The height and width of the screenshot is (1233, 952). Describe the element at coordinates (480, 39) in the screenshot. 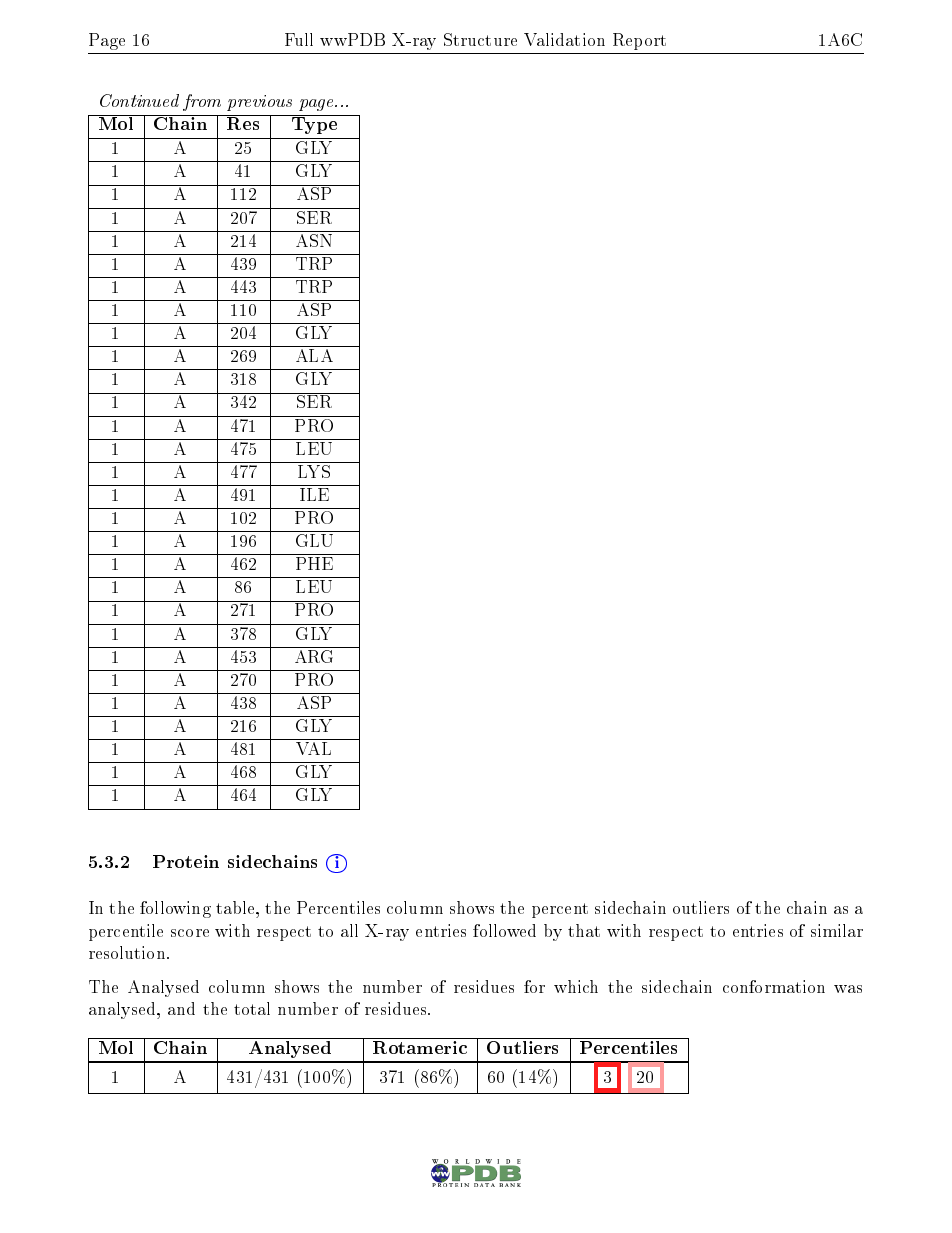

I see `Structure` at that location.
